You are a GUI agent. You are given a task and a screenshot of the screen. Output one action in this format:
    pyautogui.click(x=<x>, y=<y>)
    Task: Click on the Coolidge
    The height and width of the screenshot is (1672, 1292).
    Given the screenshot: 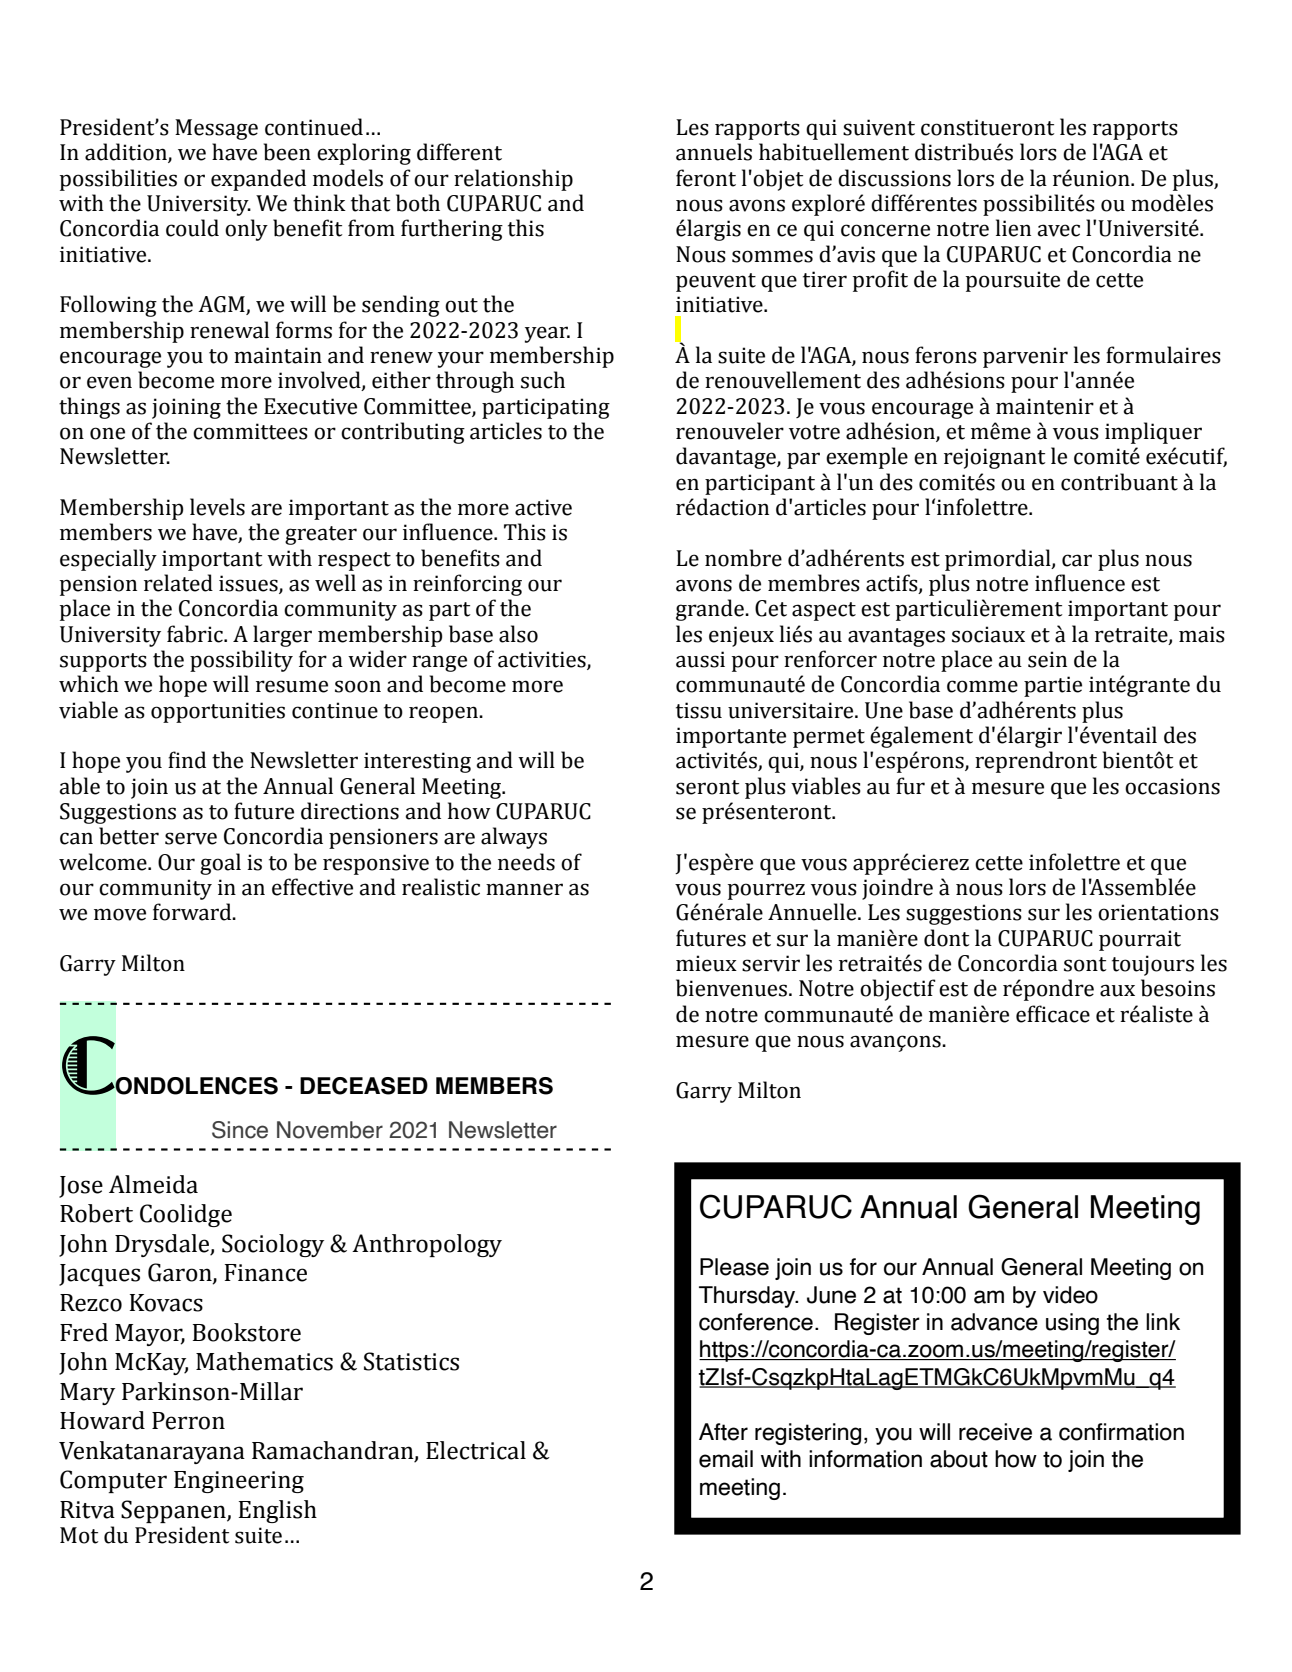 What is the action you would take?
    pyautogui.click(x=186, y=1215)
